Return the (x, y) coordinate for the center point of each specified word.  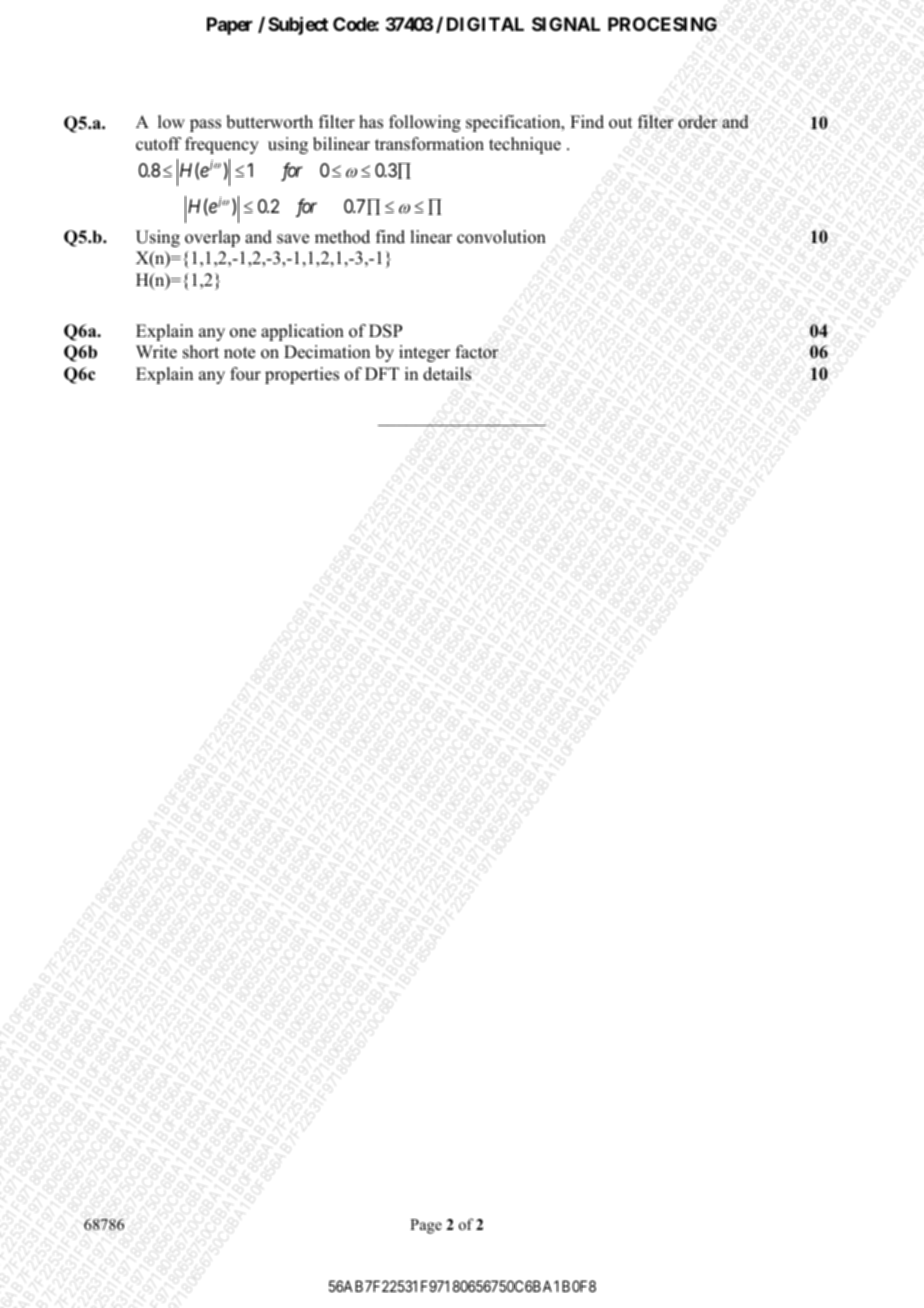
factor (477, 352)
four (245, 374)
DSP (385, 331)
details (447, 374)
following (425, 123)
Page (426, 1226)
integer (424, 353)
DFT (382, 373)
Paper (230, 26)
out (620, 123)
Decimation (327, 352)
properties (302, 375)
